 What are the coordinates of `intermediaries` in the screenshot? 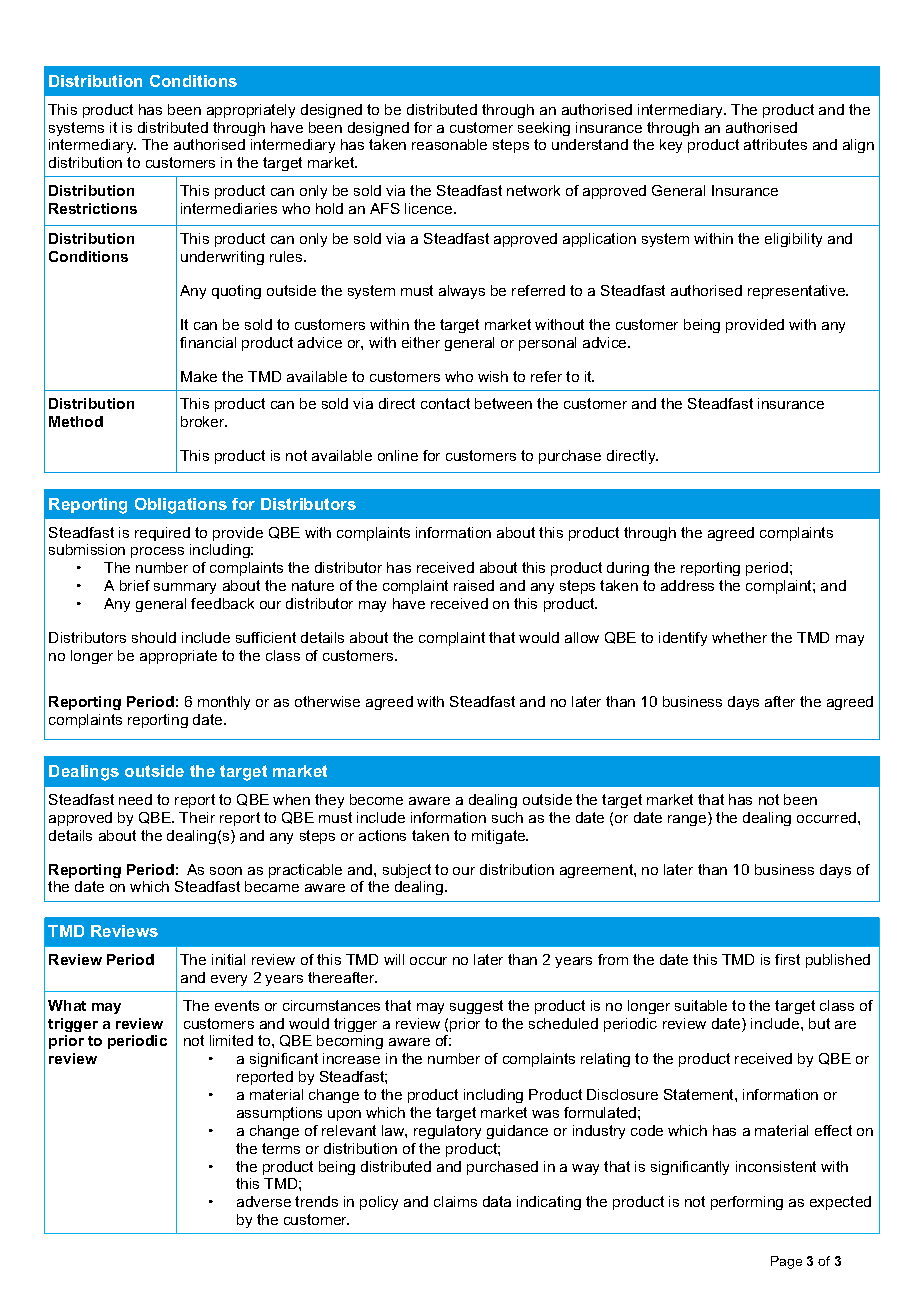 It's located at (229, 208).
